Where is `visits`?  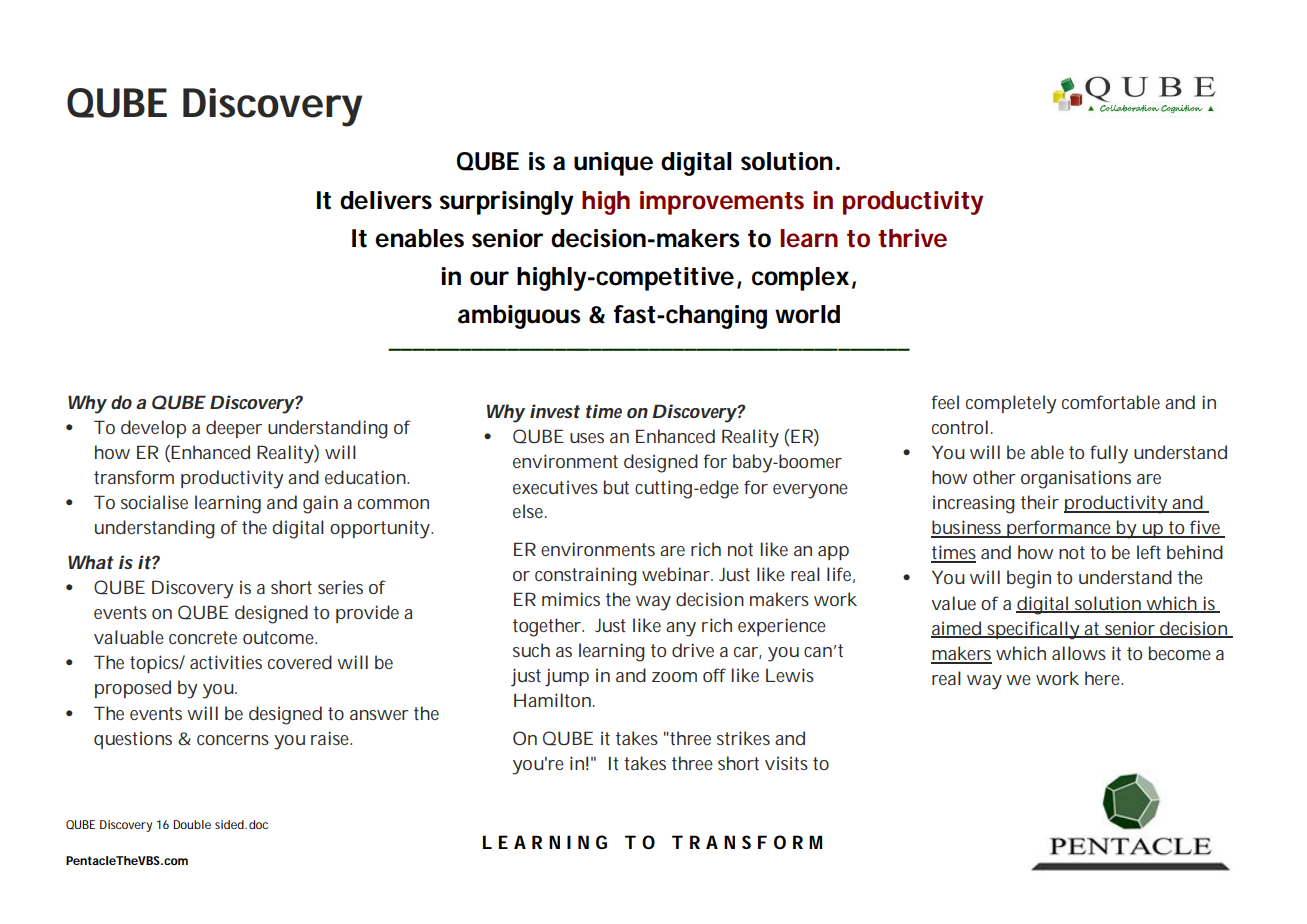 visits is located at coordinates (786, 763).
